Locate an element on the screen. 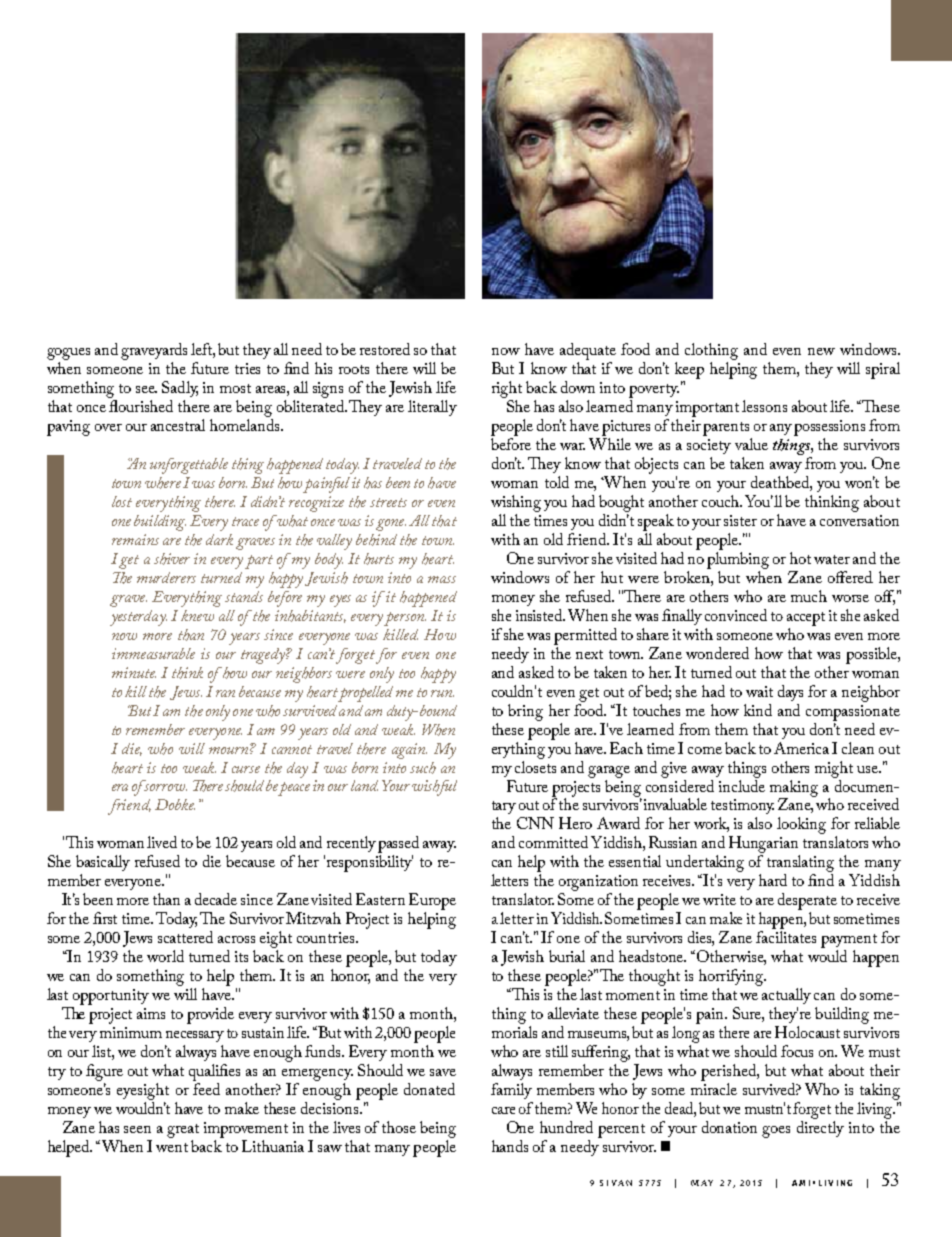 The width and height of the screenshot is (952, 1237). seen is located at coordinates (137, 1129).
